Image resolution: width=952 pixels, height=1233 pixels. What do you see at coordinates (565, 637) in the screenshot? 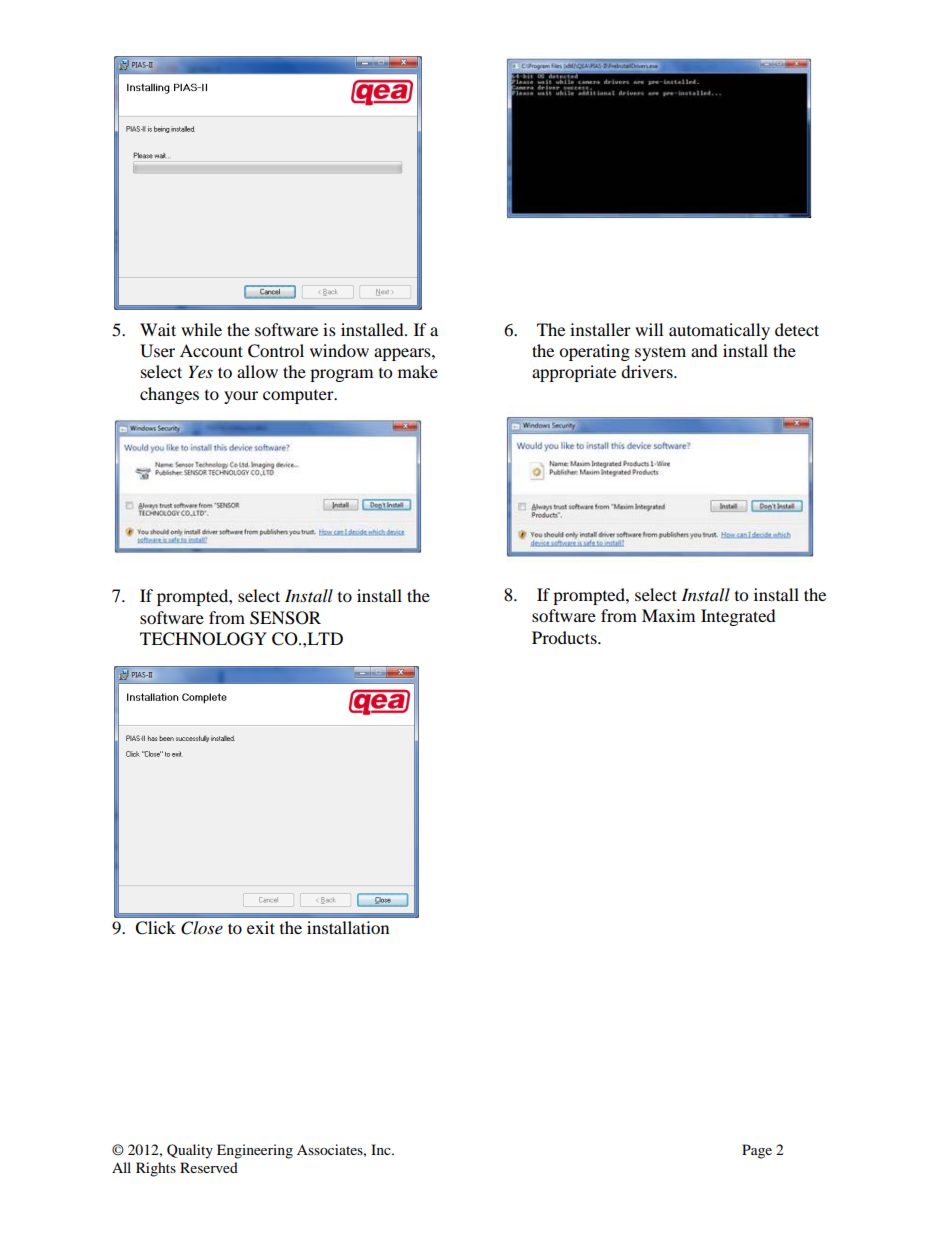
I see `Products` at bounding box center [565, 637].
